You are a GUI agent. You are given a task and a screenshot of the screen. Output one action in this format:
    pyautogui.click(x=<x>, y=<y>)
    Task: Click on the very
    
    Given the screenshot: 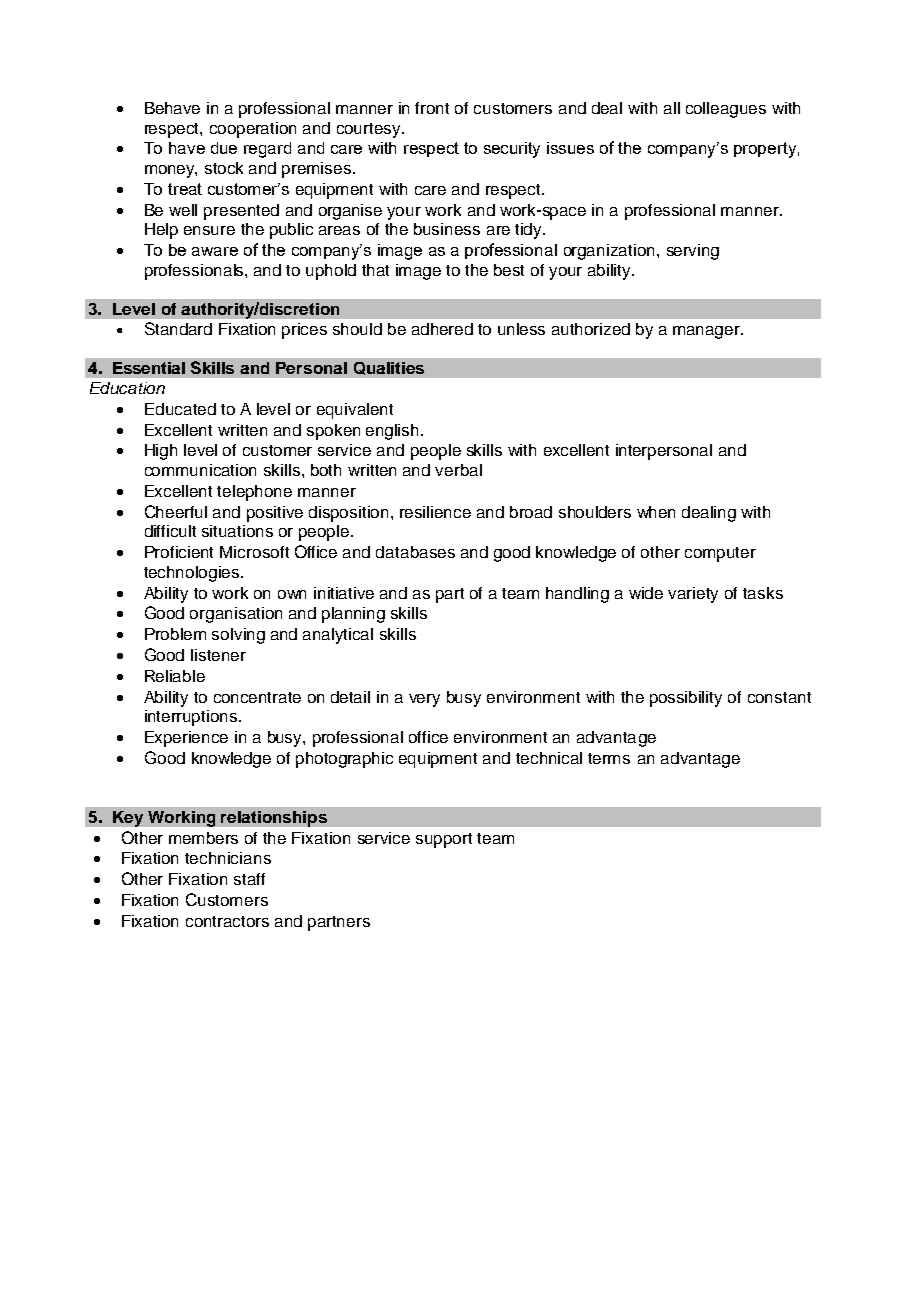 What is the action you would take?
    pyautogui.click(x=424, y=700)
